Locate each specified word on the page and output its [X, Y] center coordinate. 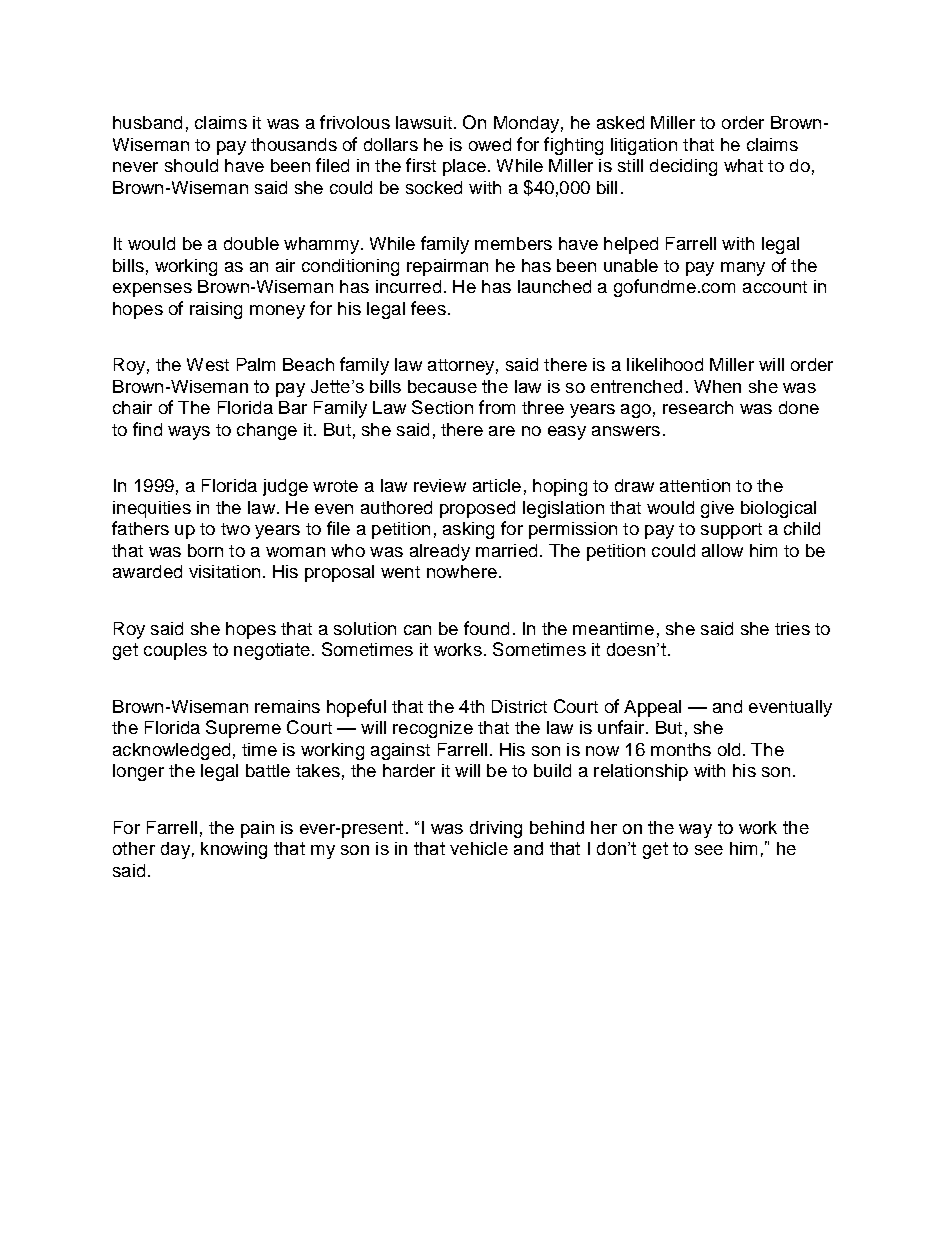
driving [496, 829]
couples [175, 651]
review [440, 485]
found [486, 628]
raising [216, 310]
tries [792, 628]
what [743, 165]
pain [257, 829]
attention [695, 485]
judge [285, 487]
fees [428, 308]
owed [490, 144]
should [191, 165]
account [775, 287]
